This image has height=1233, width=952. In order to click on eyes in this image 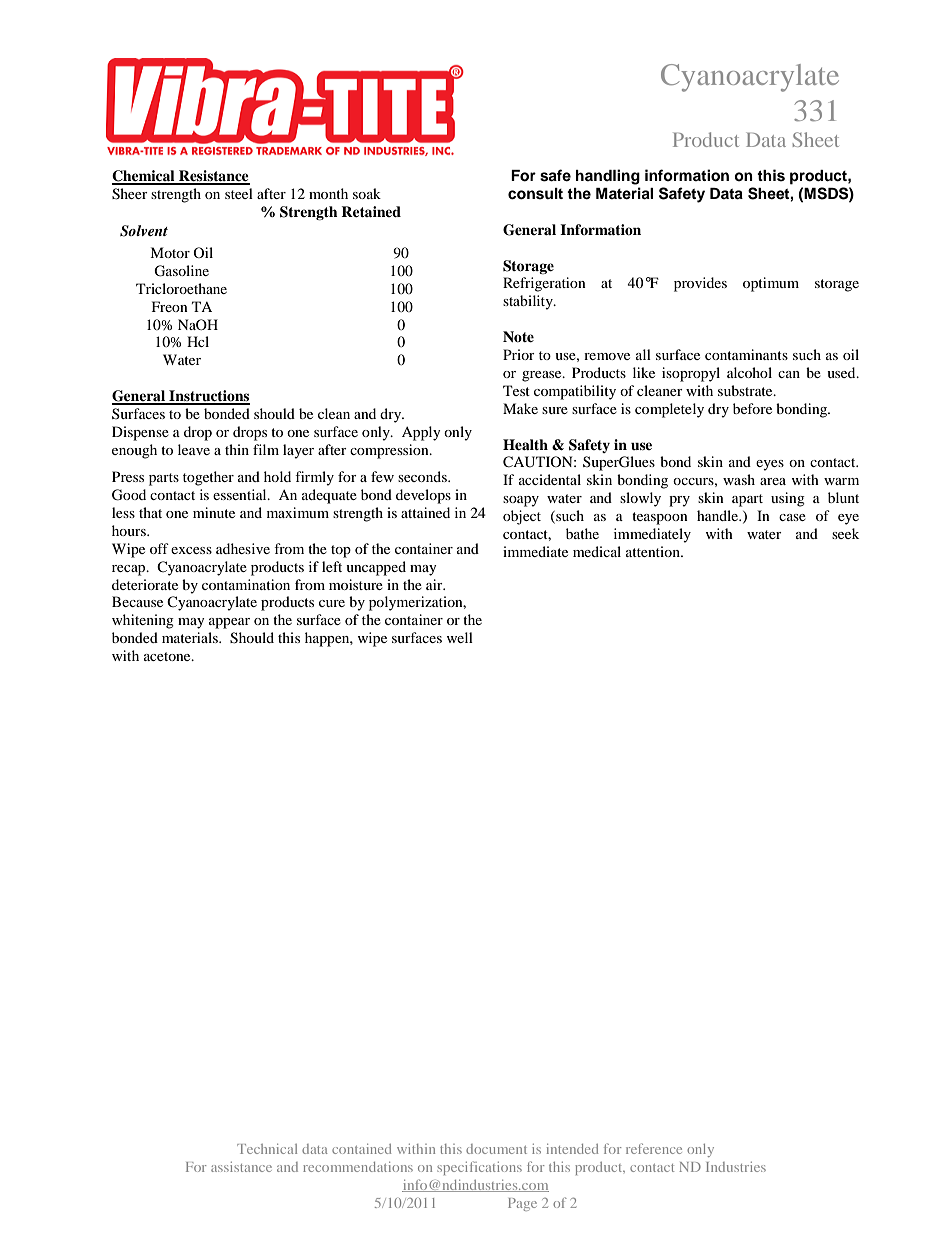, I will do `click(770, 465)`.
